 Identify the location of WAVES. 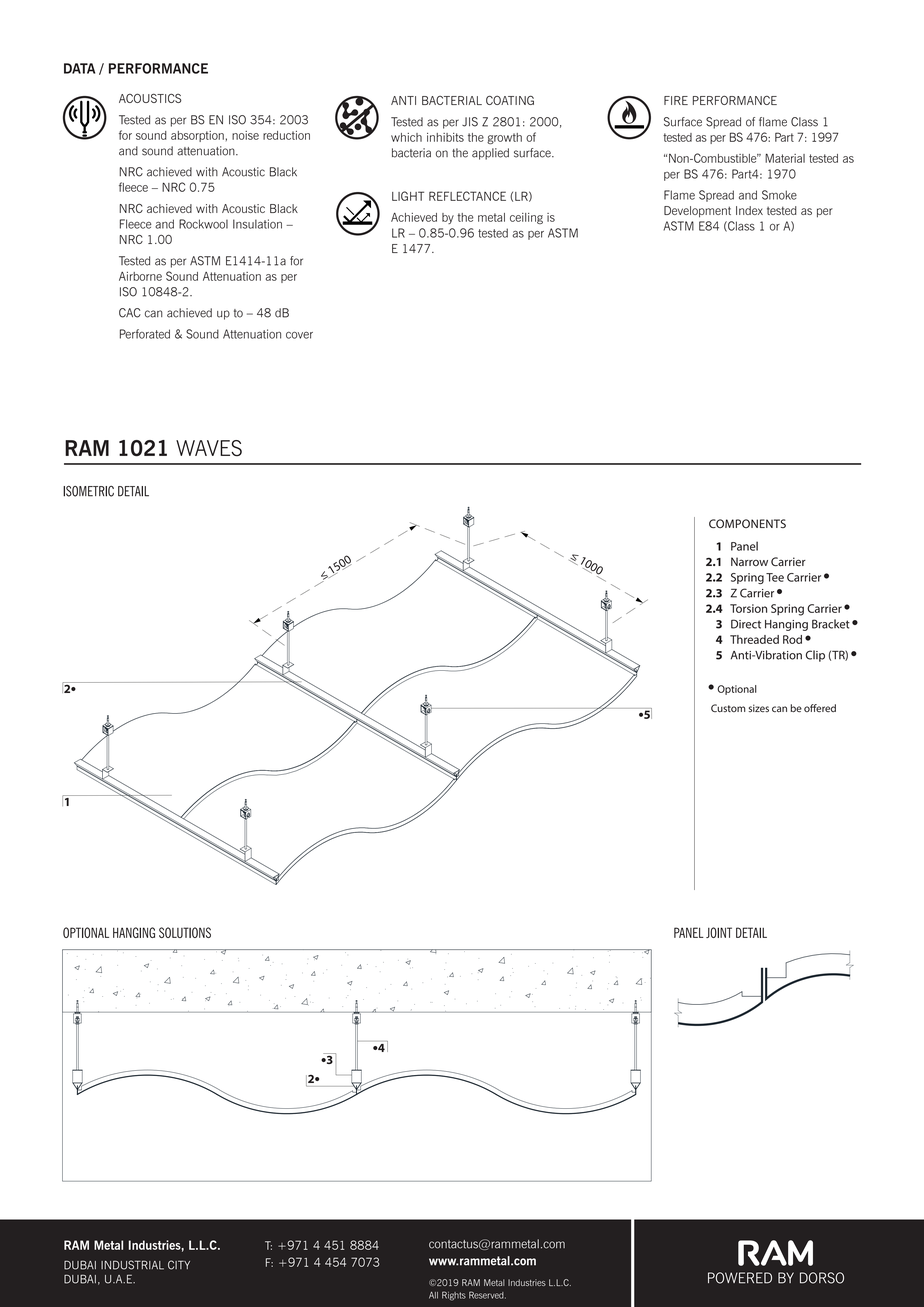
(209, 448).
